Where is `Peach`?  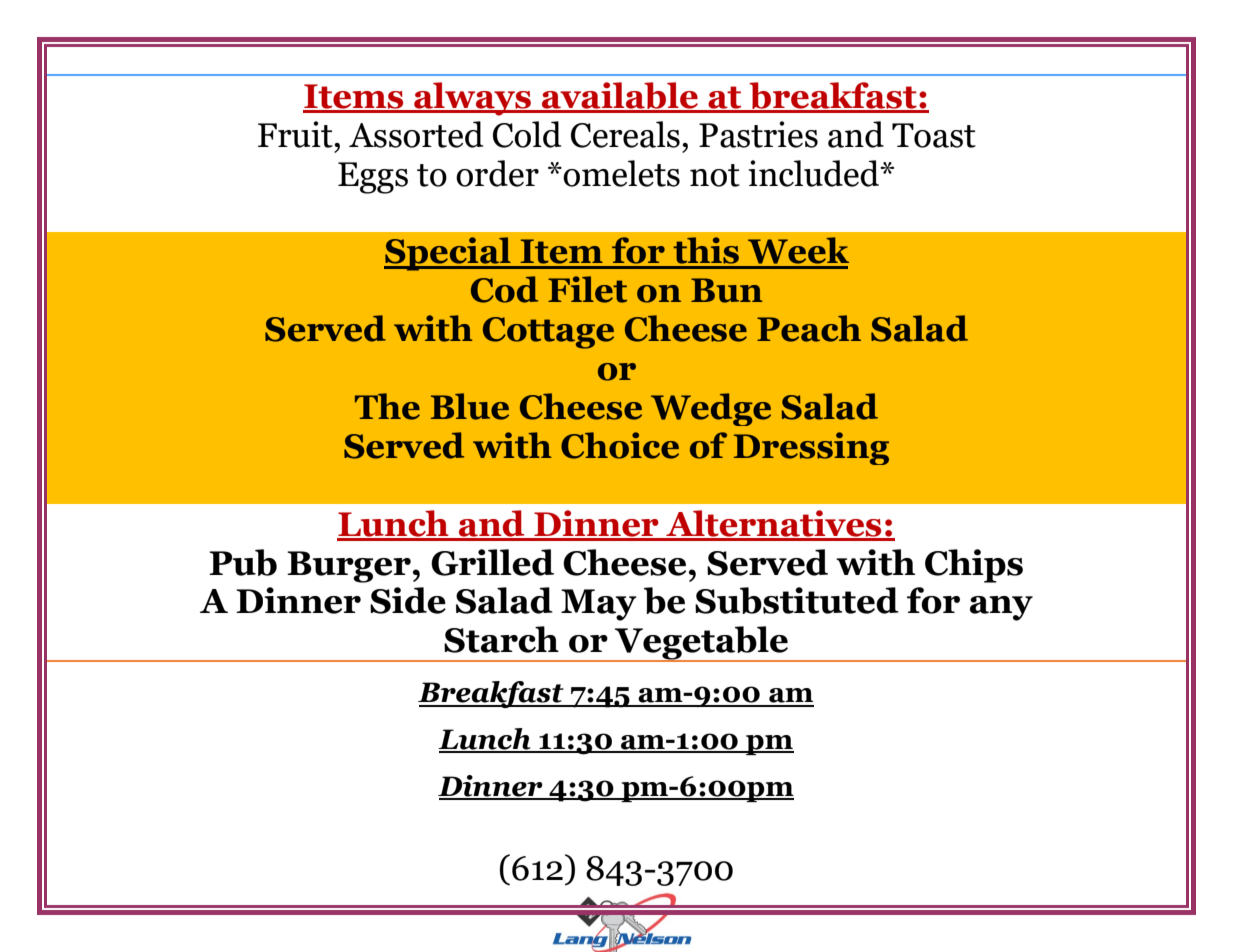 Peach is located at coordinates (809, 328).
